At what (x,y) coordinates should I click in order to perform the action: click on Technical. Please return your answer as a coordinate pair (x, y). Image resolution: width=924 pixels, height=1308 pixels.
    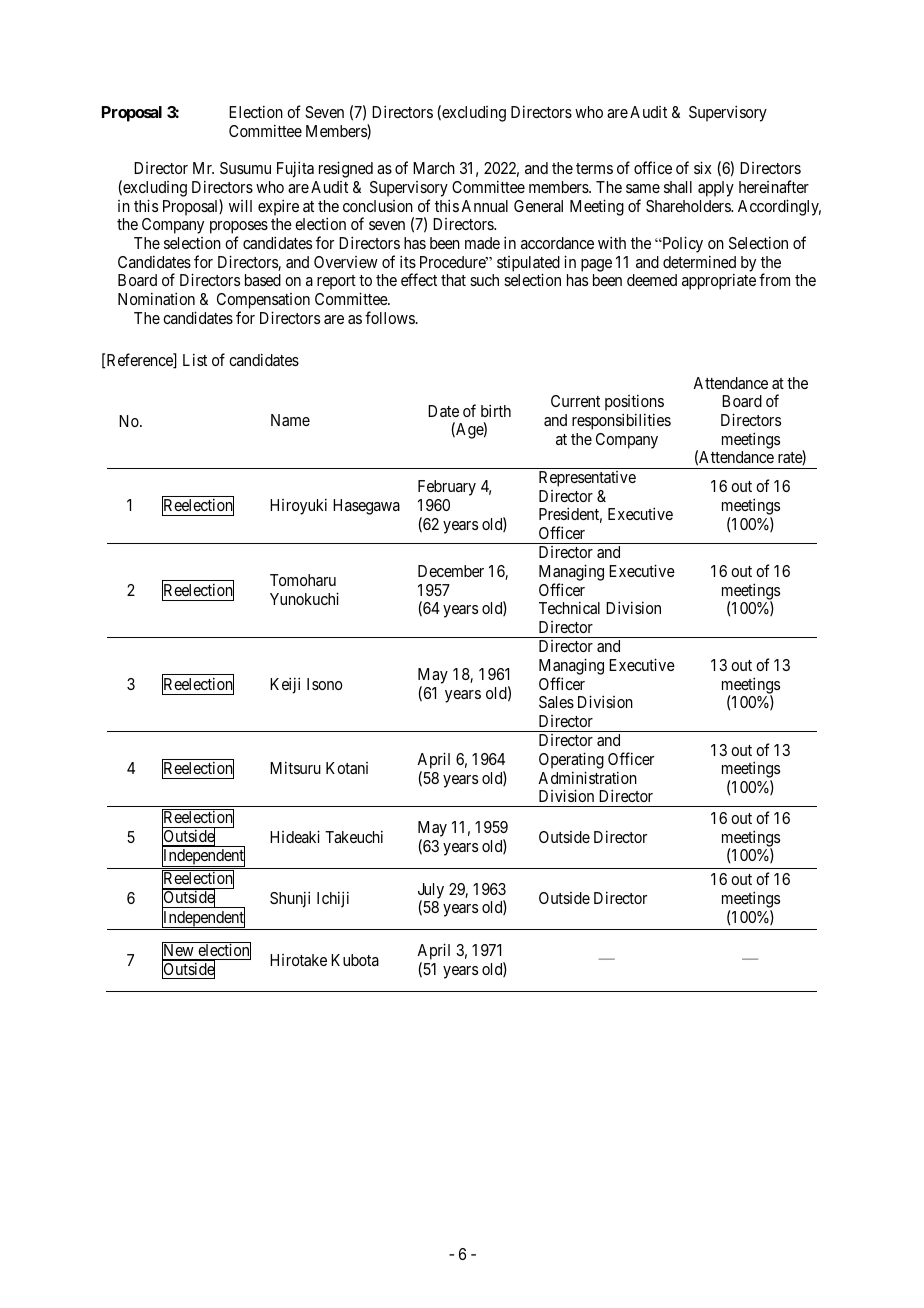
    Looking at the image, I should click on (569, 607).
